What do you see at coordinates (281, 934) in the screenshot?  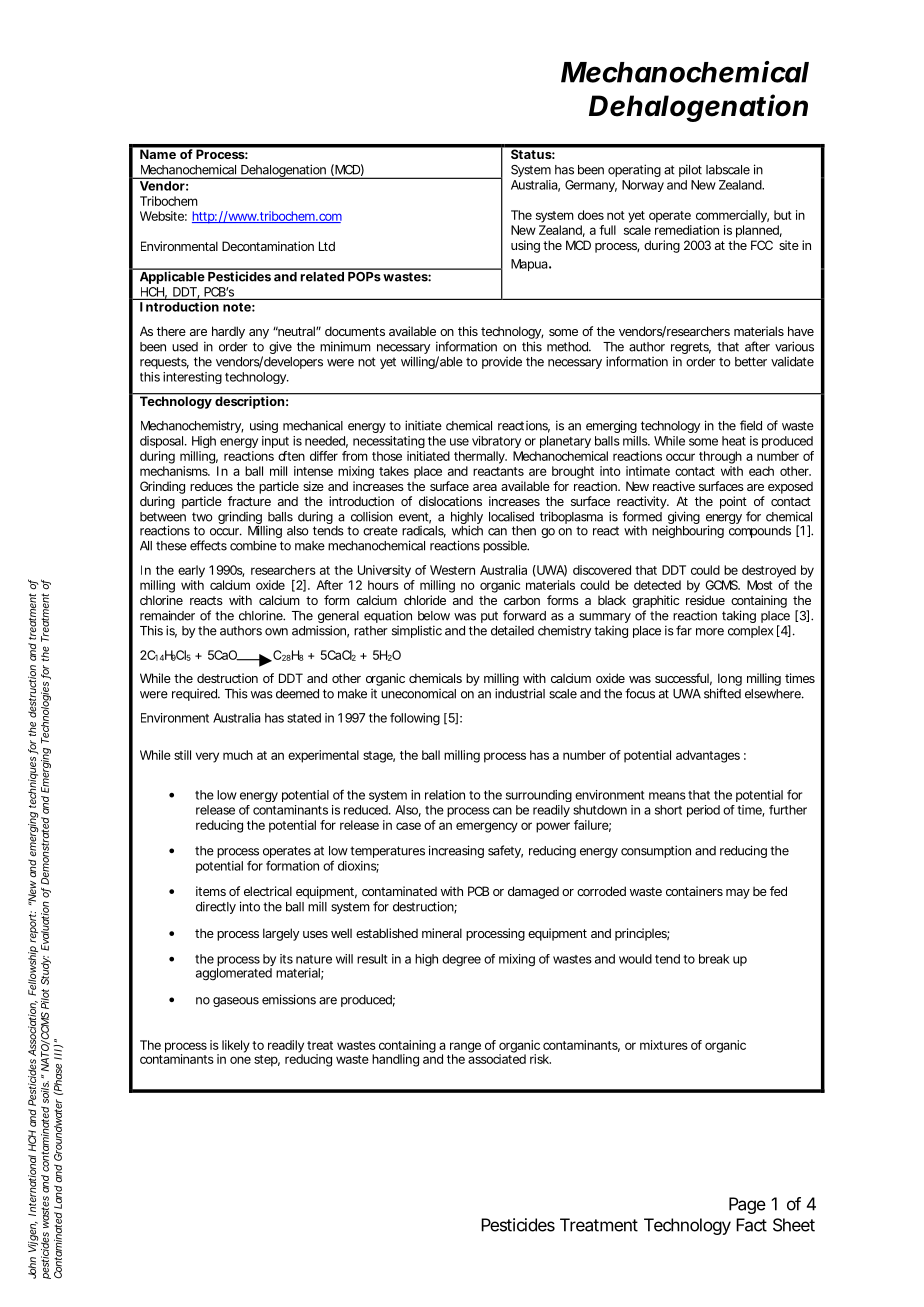 I see `largely` at bounding box center [281, 934].
